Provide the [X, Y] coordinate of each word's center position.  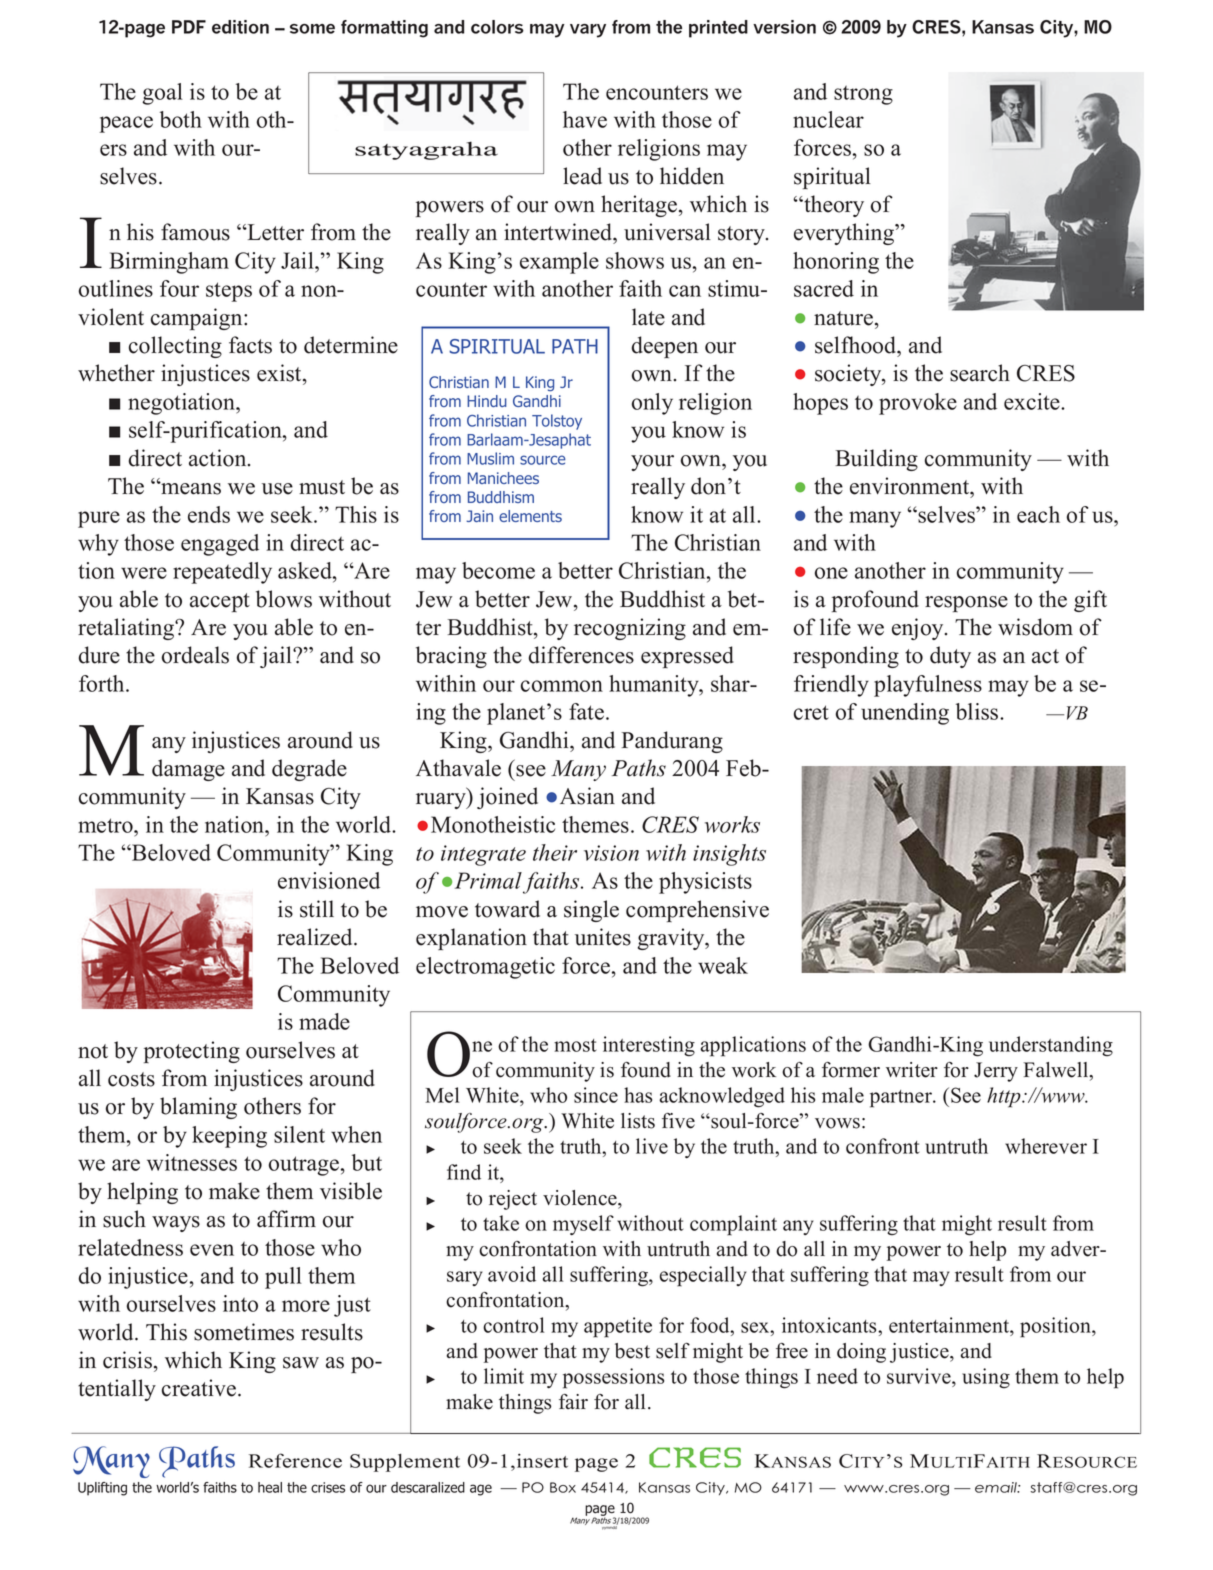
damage [188, 770]
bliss [978, 711]
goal [162, 94]
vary [588, 31]
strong [863, 95]
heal [270, 1487]
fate [586, 711]
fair [573, 1401]
